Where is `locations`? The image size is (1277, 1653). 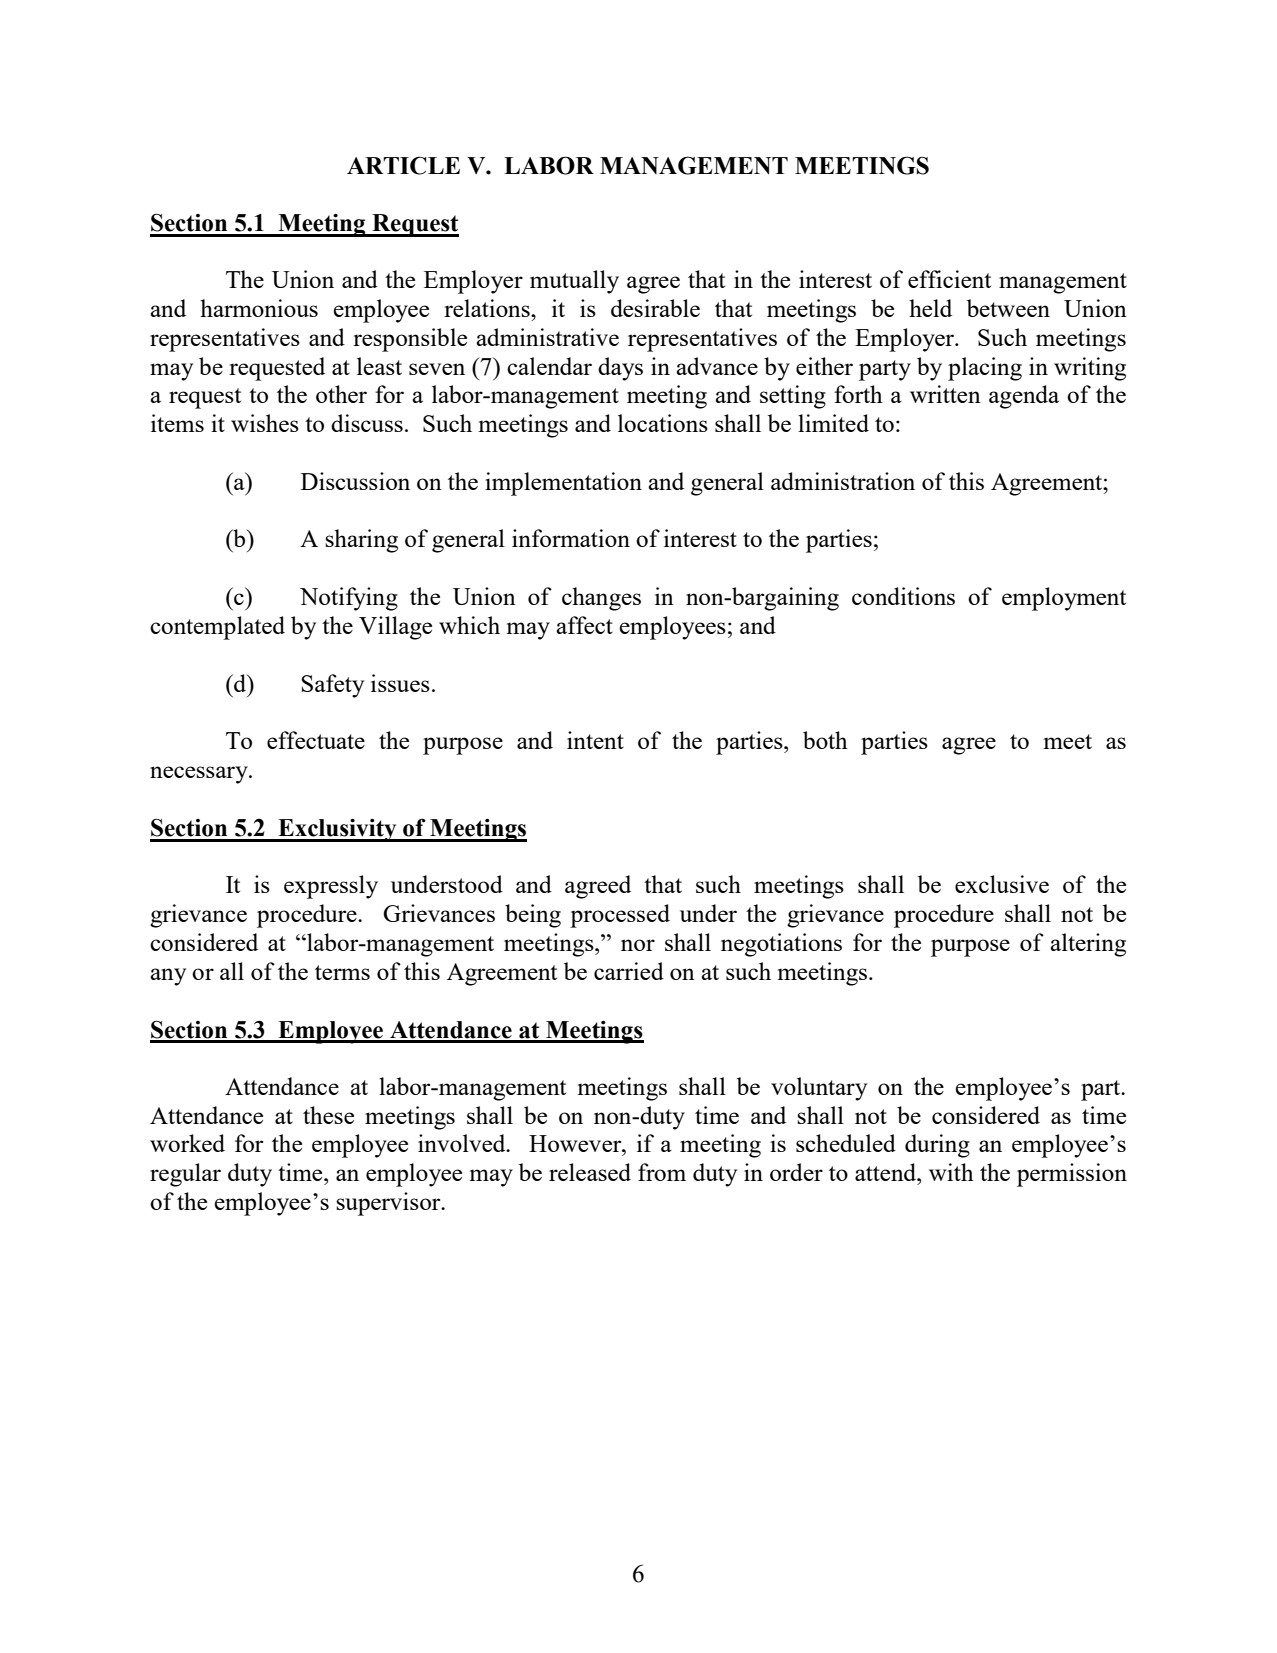
locations is located at coordinates (663, 423).
